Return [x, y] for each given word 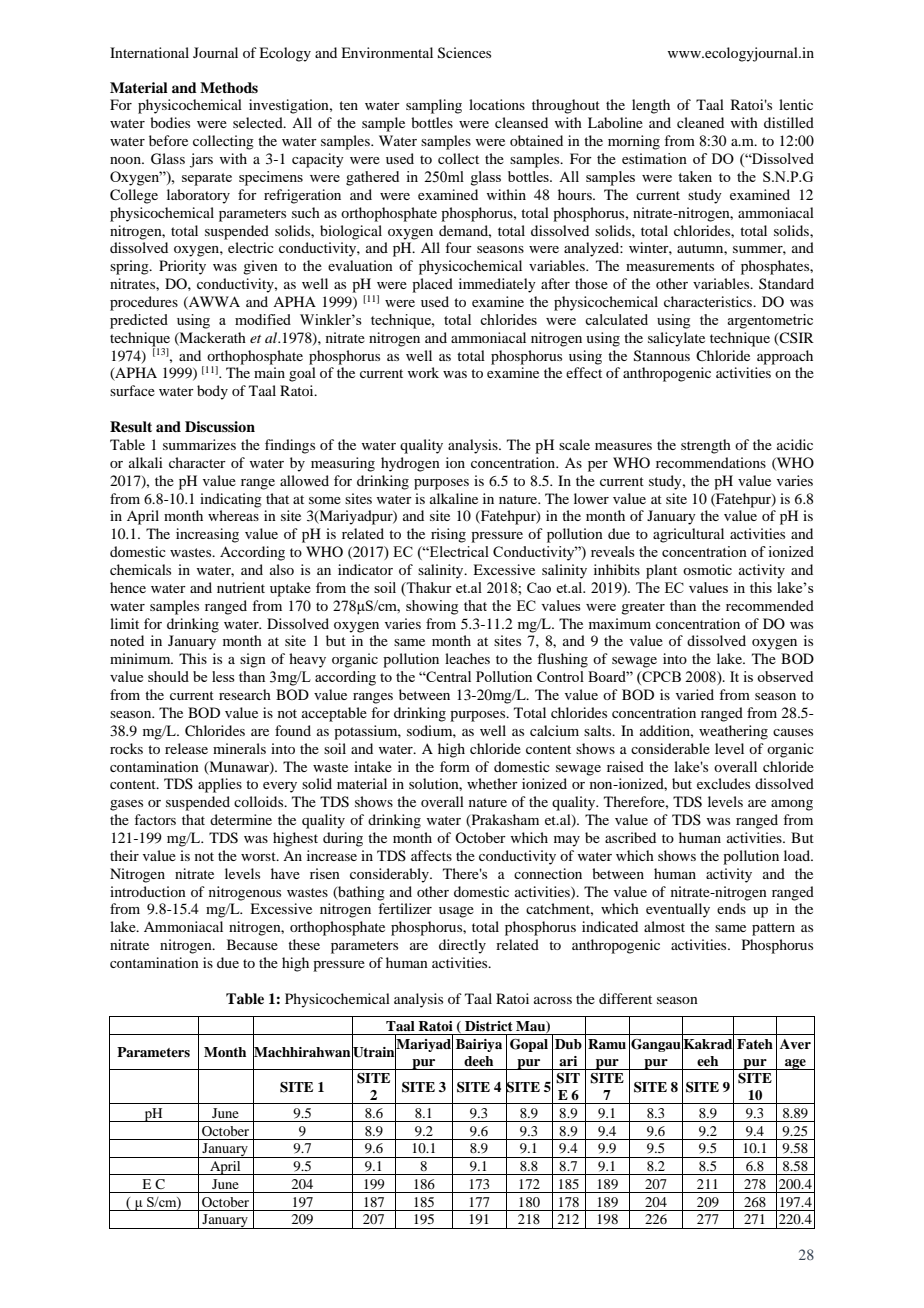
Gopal [529, 1045]
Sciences [464, 53]
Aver [795, 1044]
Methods [229, 87]
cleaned [700, 122]
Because [252, 944]
